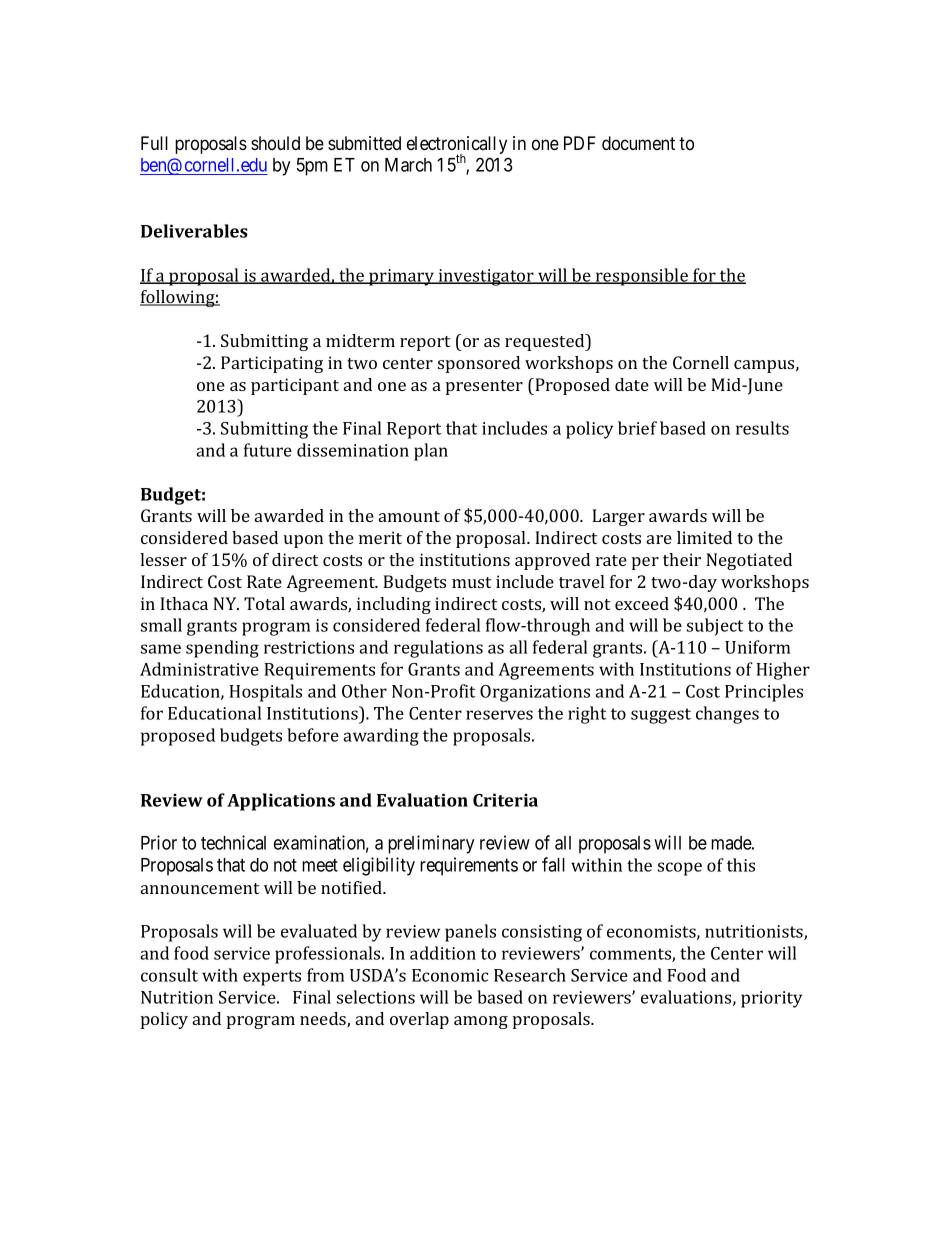  I want to click on subject, so click(715, 627).
